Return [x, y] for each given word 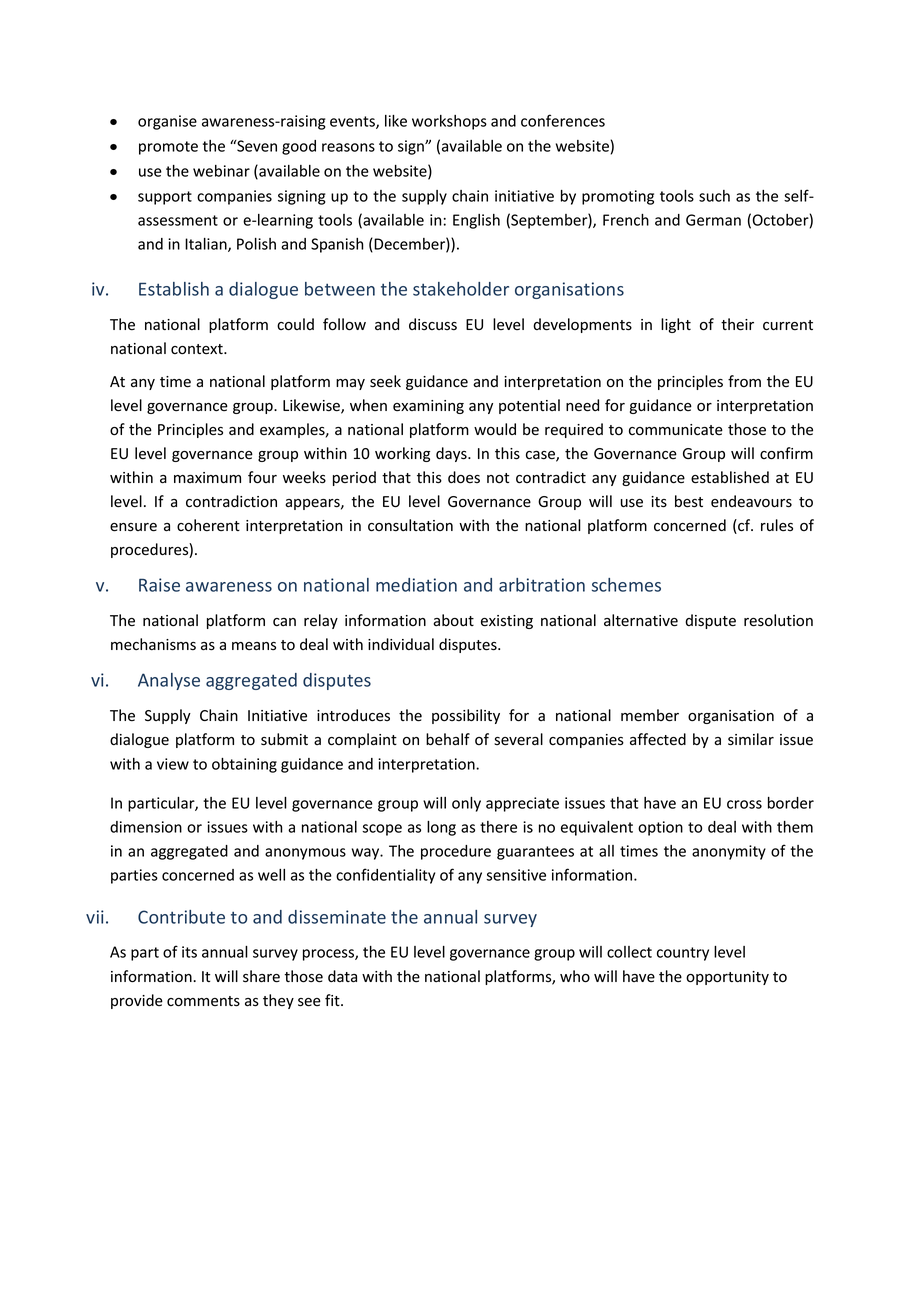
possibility [466, 716]
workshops [449, 122]
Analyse [169, 681]
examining [428, 407]
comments [203, 1001]
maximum [207, 477]
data [342, 976]
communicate [676, 430]
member [650, 715]
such [714, 196]
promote [168, 148]
